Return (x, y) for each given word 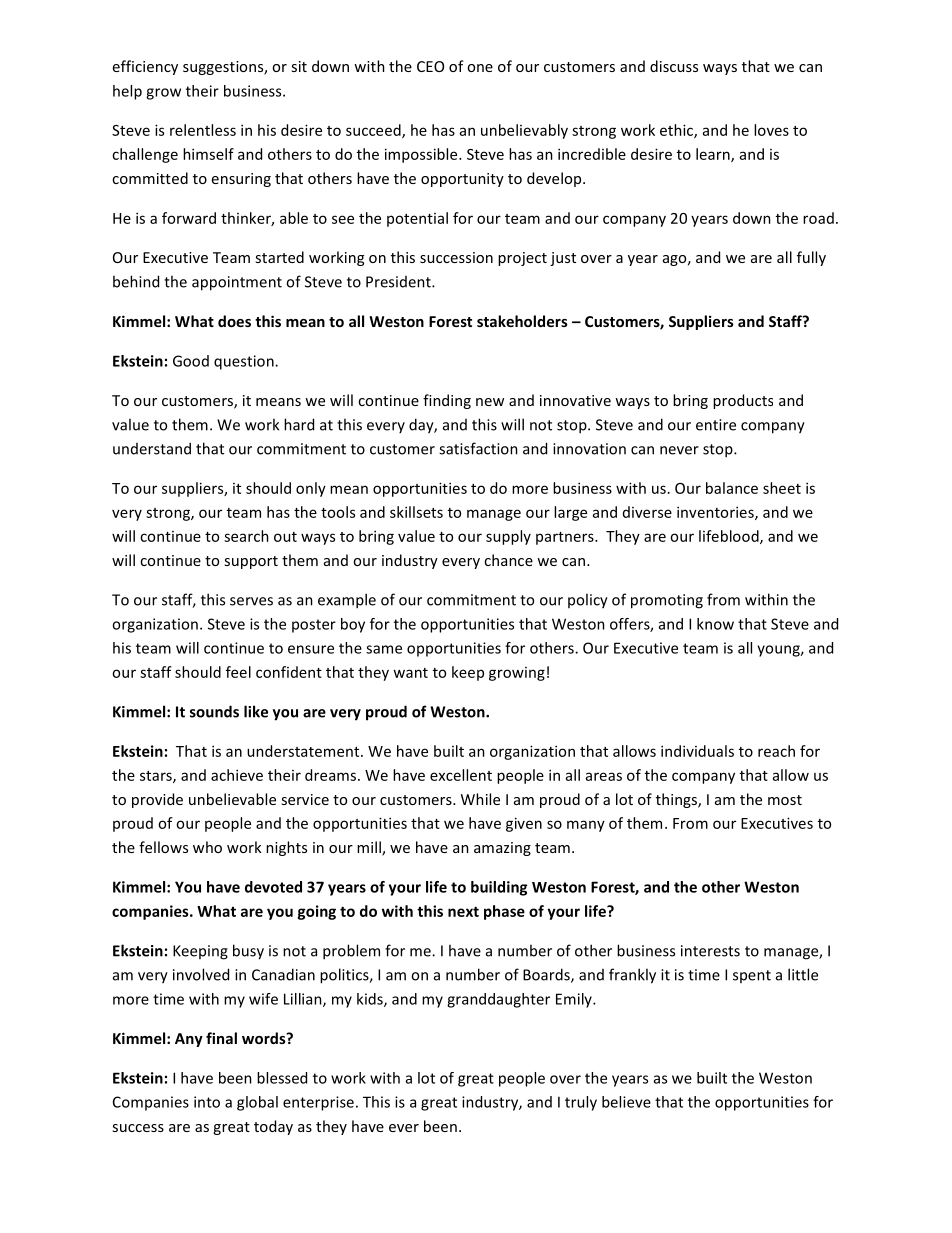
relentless (203, 130)
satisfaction (478, 448)
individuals (697, 751)
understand (152, 448)
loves (771, 130)
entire (716, 425)
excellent (461, 775)
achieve (237, 775)
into (207, 1102)
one (480, 68)
